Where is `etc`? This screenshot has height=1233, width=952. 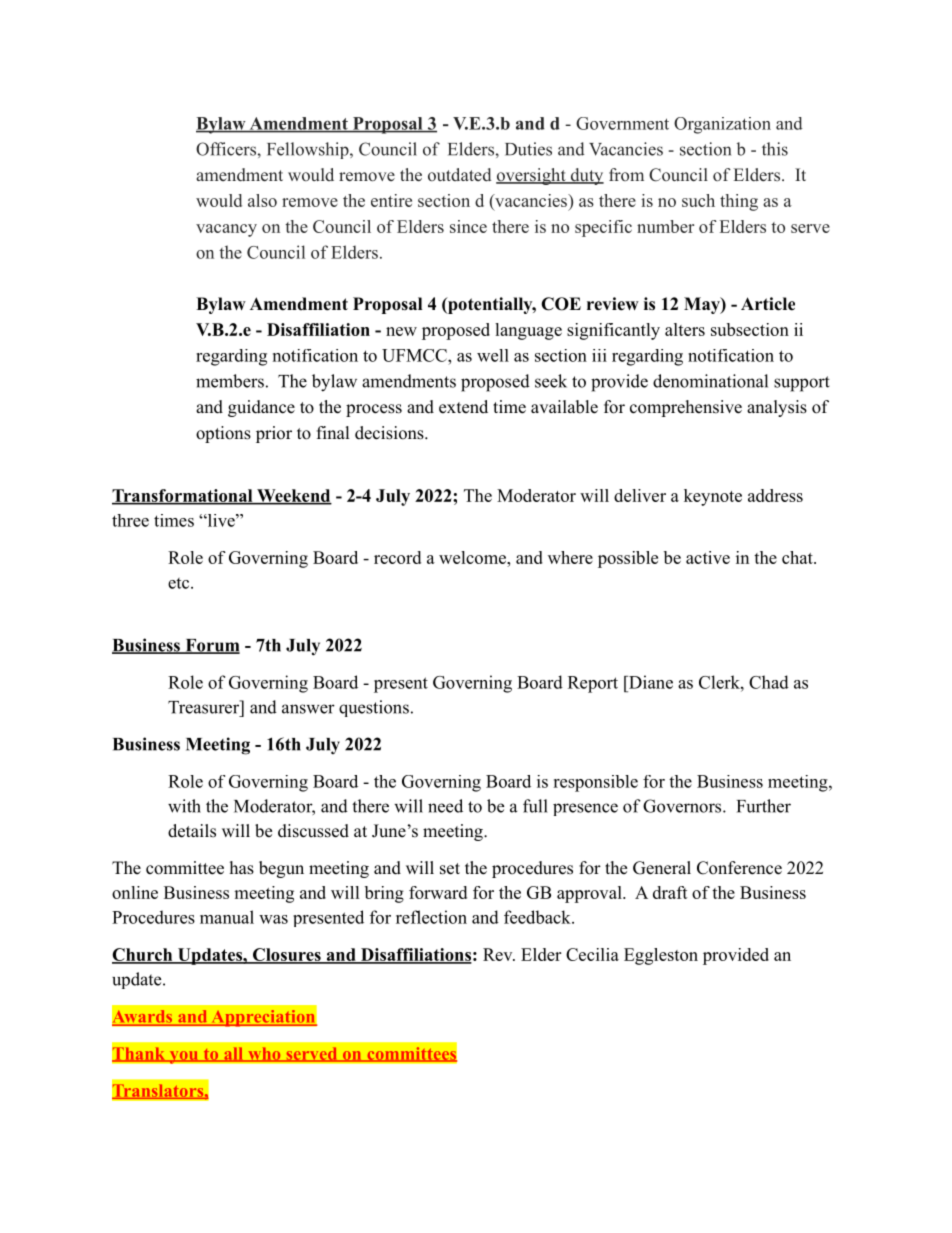 etc is located at coordinates (180, 583).
